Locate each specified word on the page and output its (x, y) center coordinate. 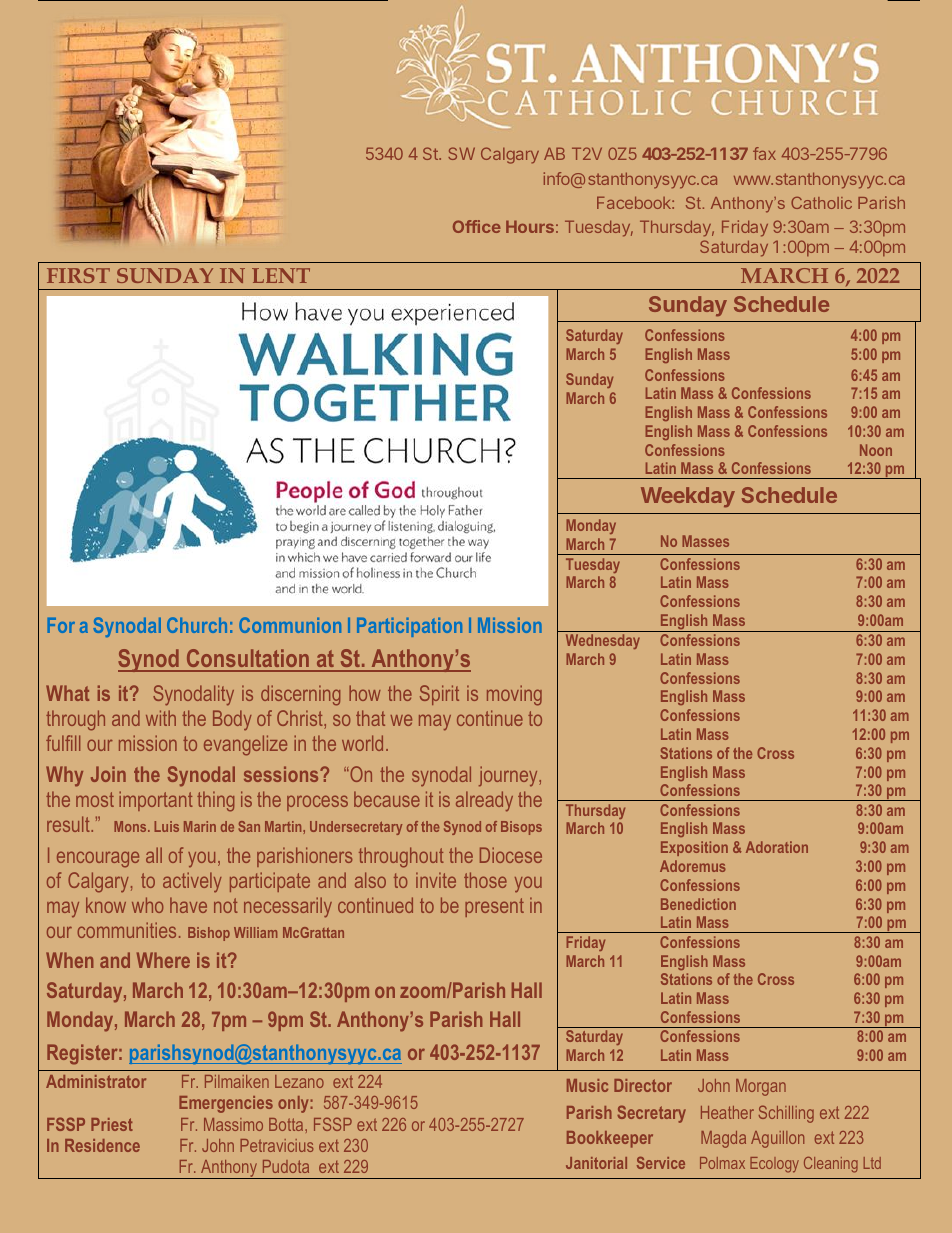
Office (477, 226)
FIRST (78, 275)
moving (514, 695)
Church (197, 625)
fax (764, 153)
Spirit (439, 695)
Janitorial (596, 1163)
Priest (112, 1124)
